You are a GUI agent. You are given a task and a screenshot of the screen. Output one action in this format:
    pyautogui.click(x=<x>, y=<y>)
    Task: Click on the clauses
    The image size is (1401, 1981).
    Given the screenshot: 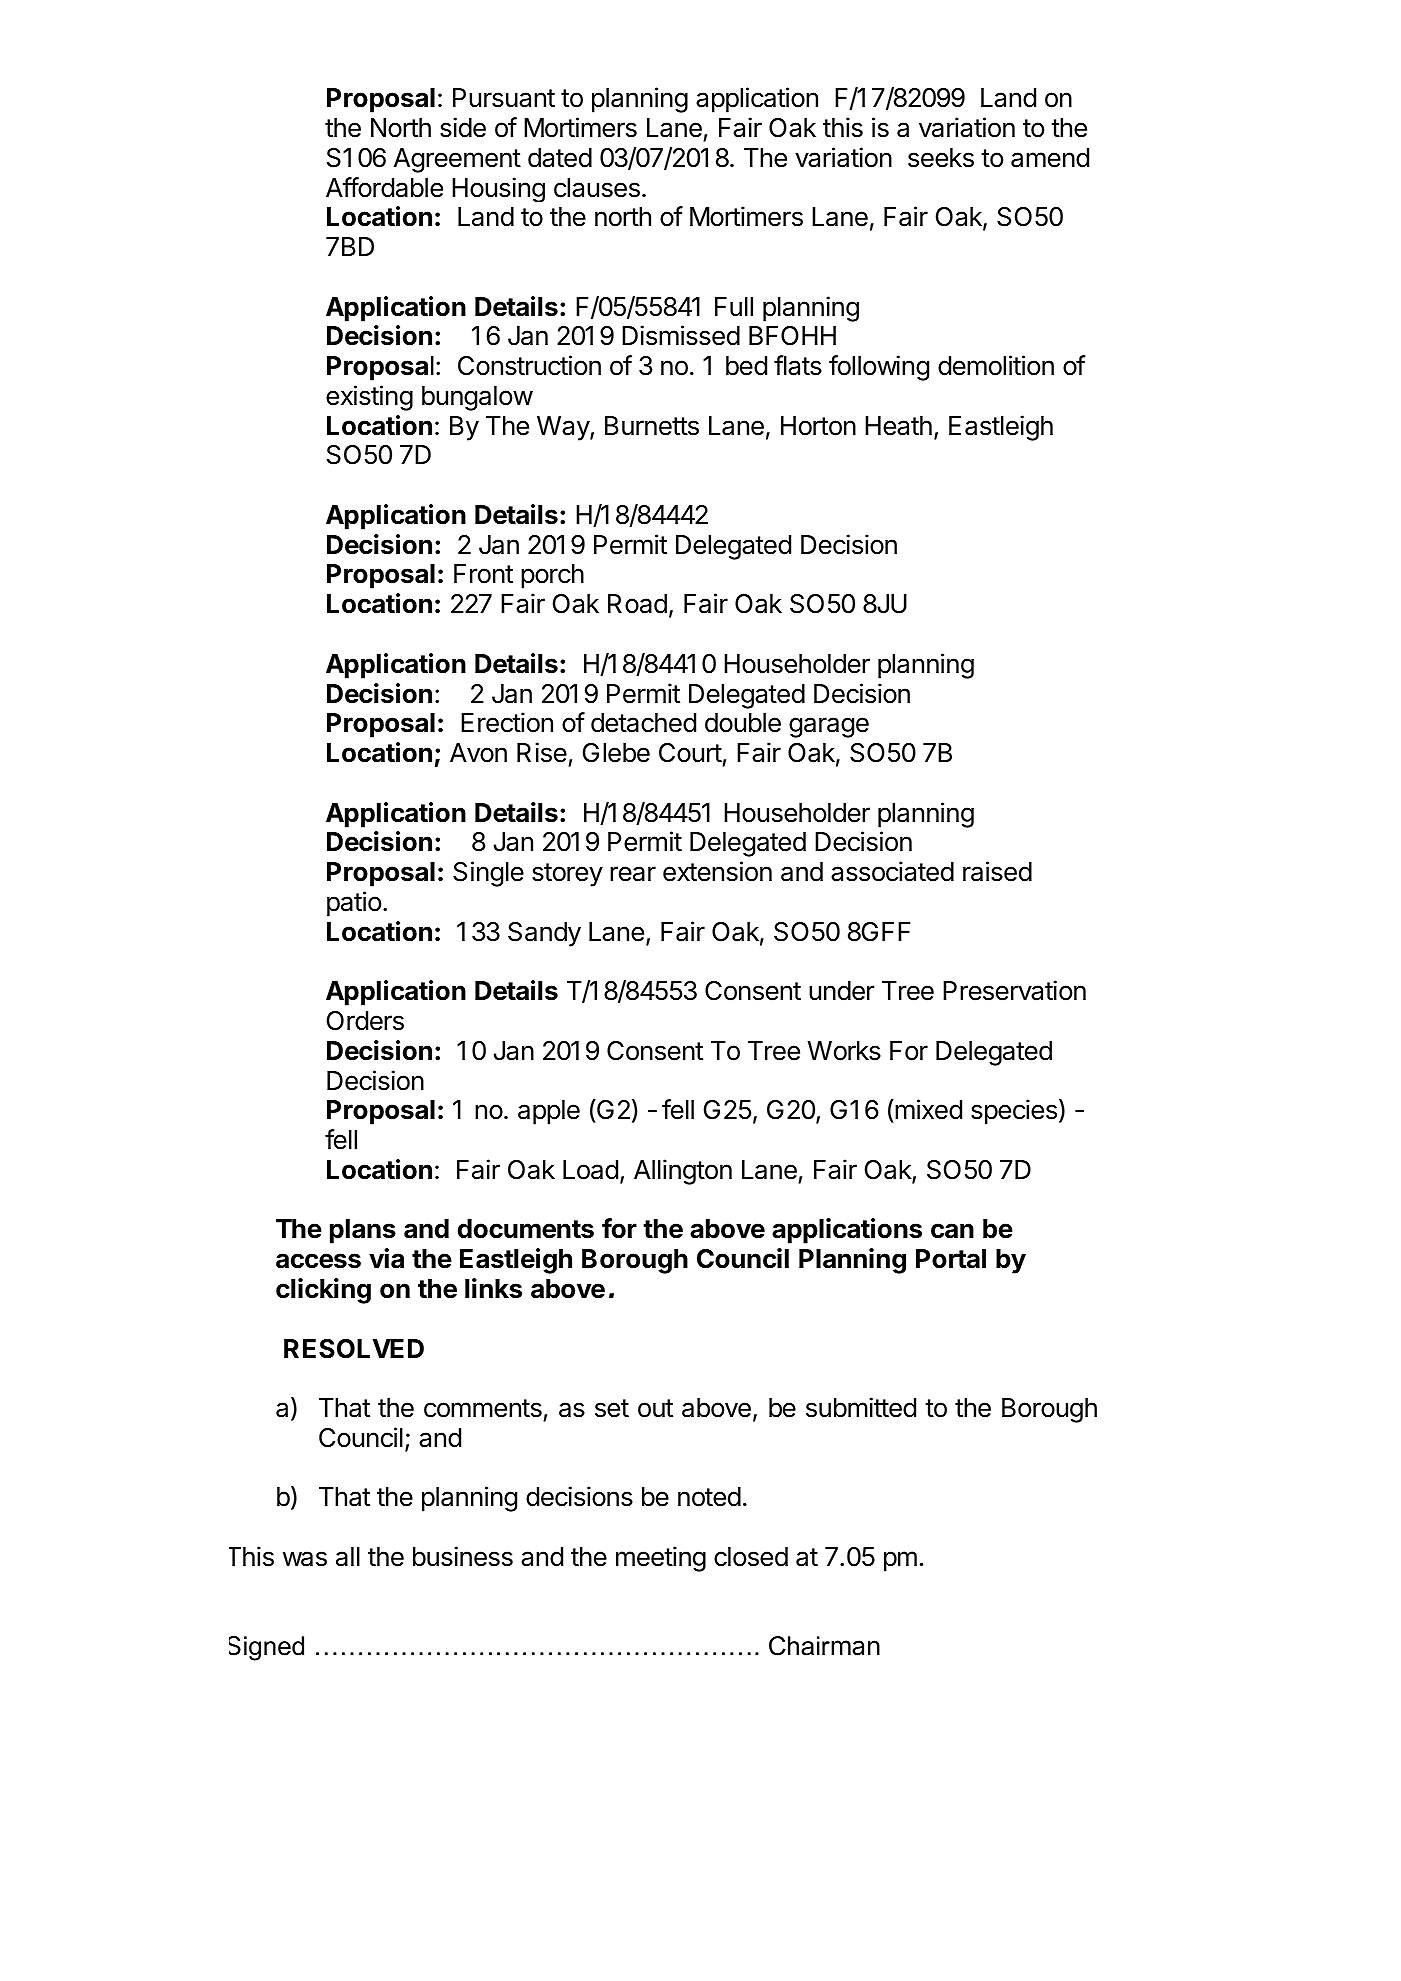 What is the action you would take?
    pyautogui.click(x=597, y=188)
